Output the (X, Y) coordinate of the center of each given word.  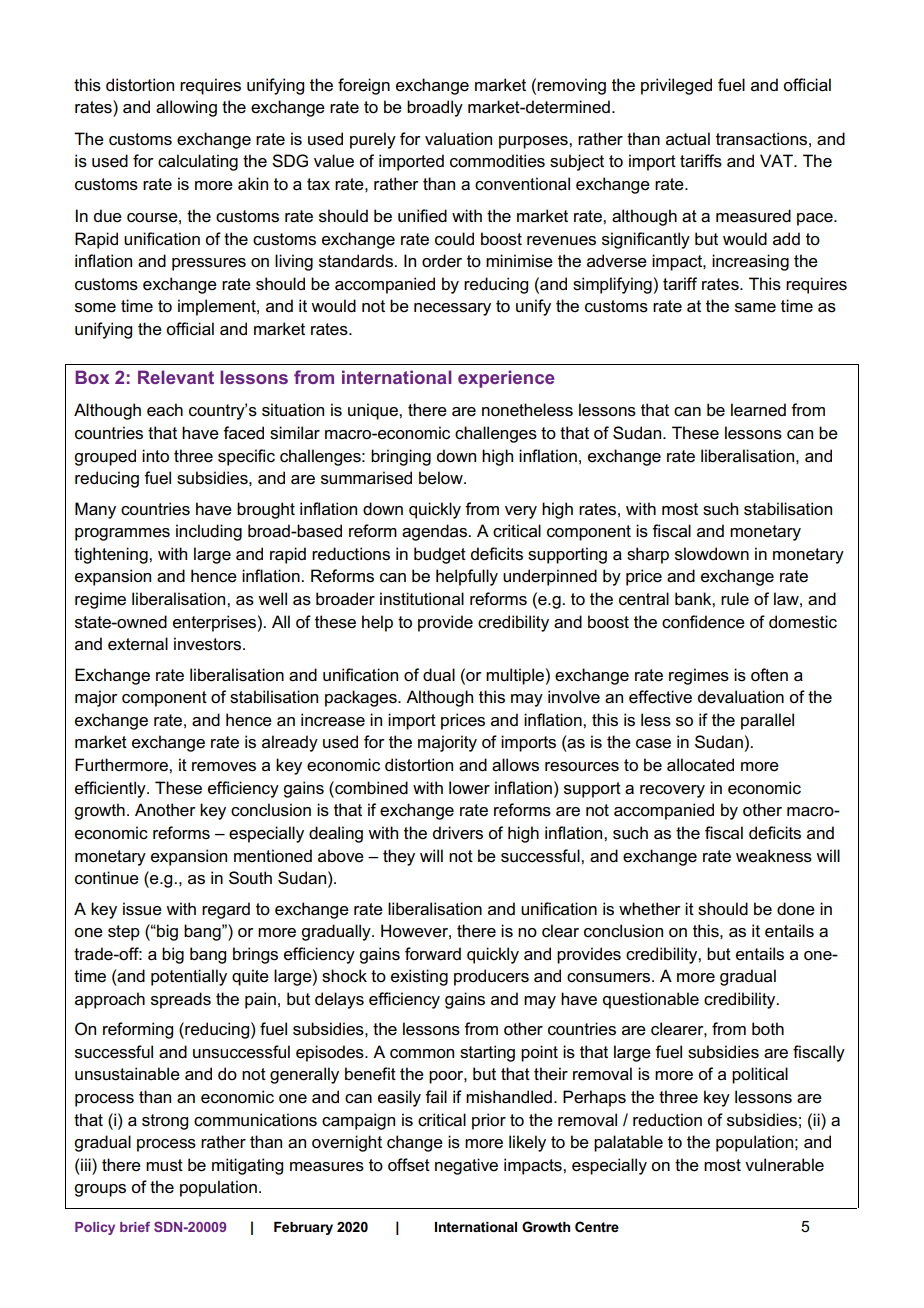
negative (466, 1166)
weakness (774, 856)
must (164, 1165)
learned (758, 410)
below (442, 478)
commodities (497, 161)
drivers (458, 833)
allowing (186, 108)
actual (688, 139)
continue (107, 878)
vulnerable (784, 1165)
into (155, 456)
